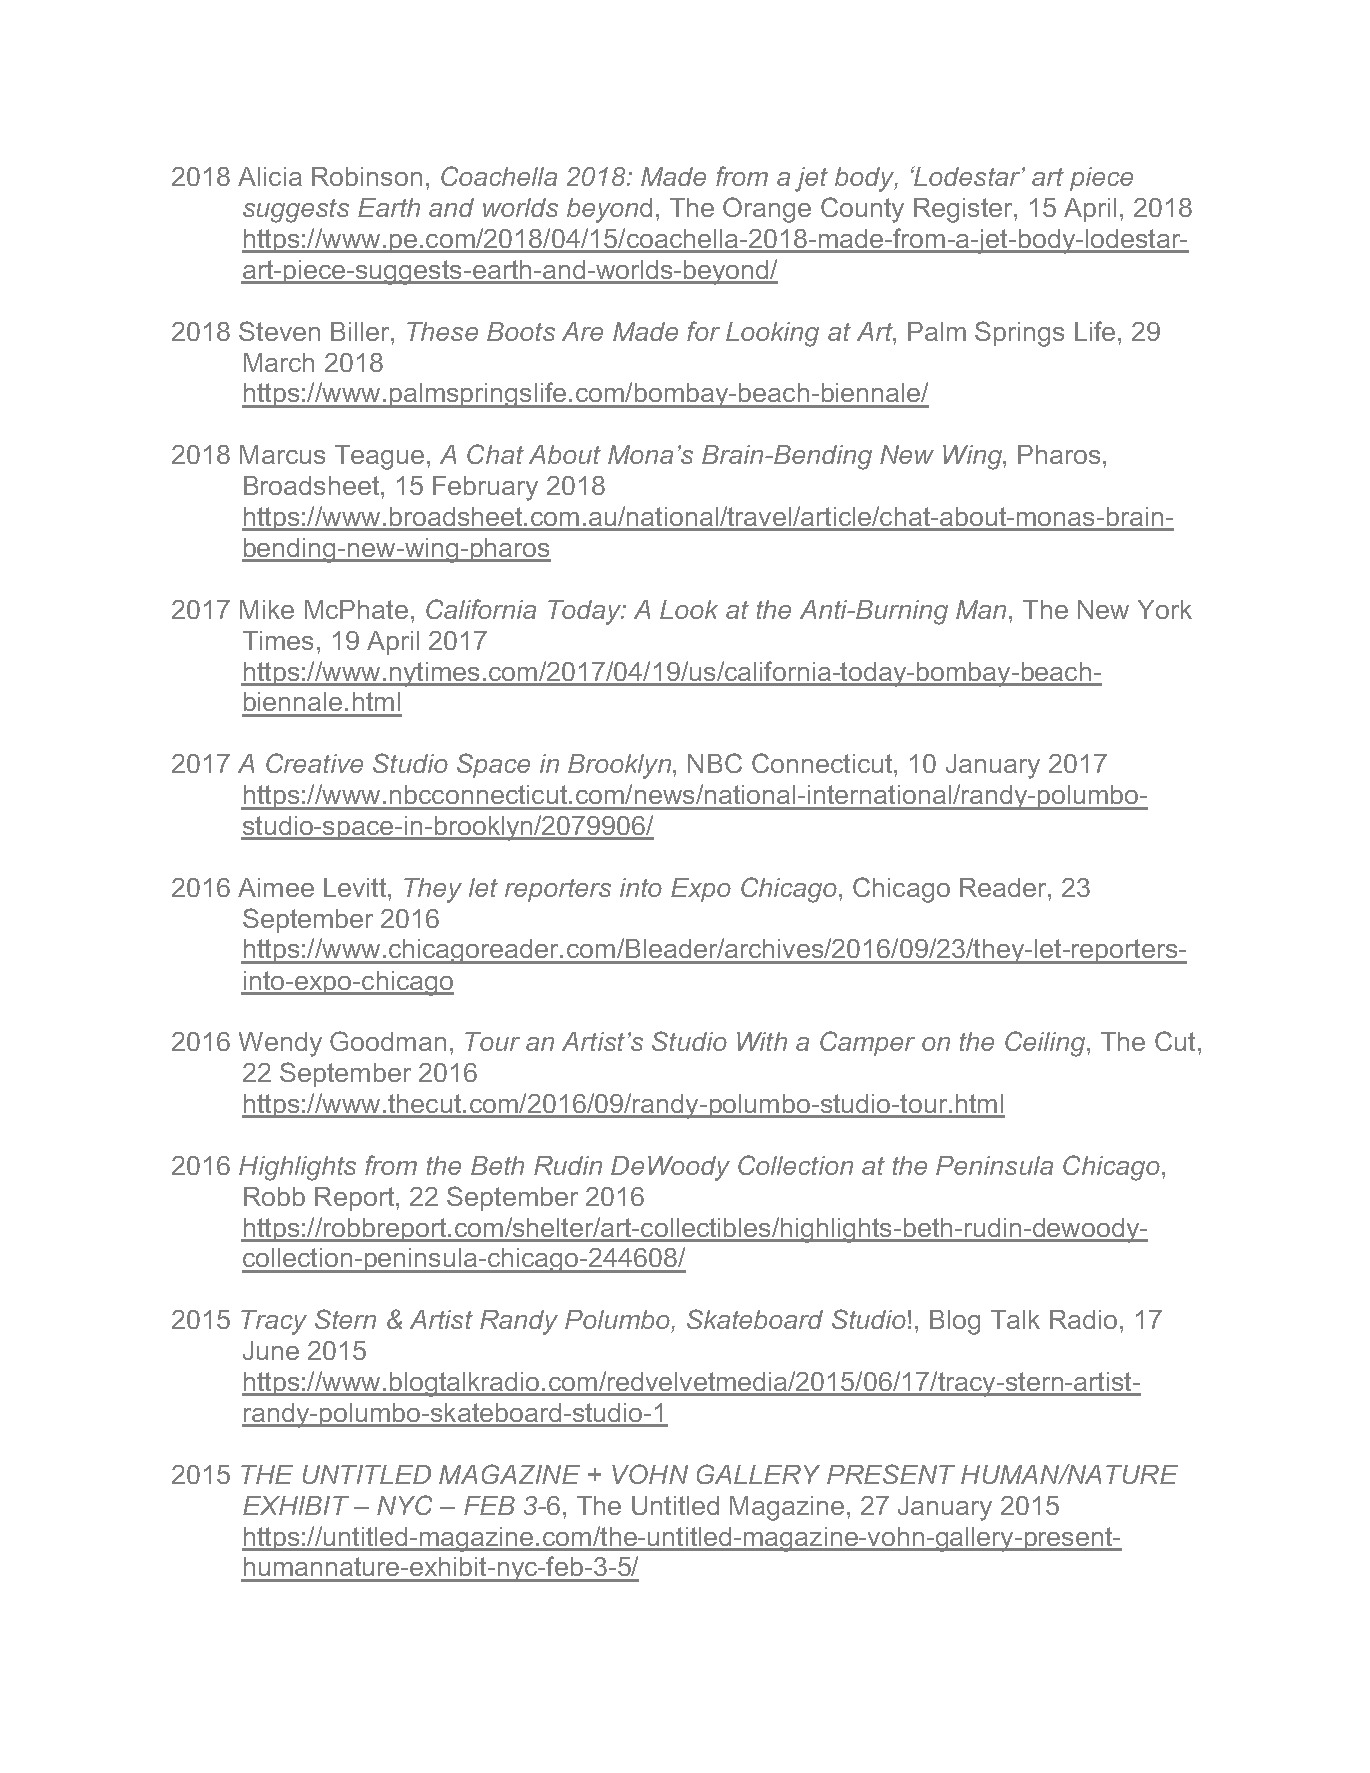 The image size is (1370, 1773). Describe the element at coordinates (964, 210) in the image. I see `Register` at that location.
